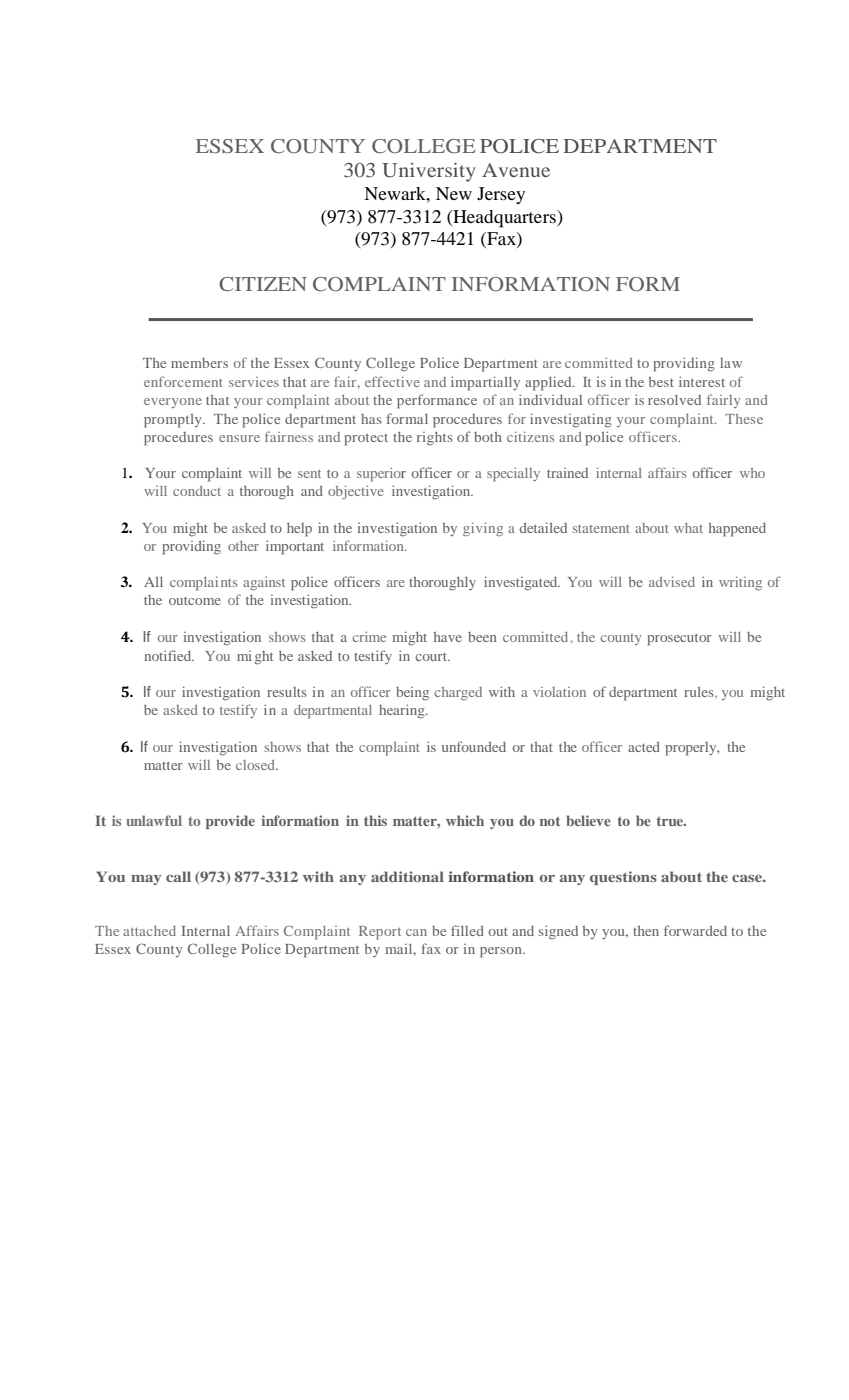  I want to click on other, so click(243, 546).
